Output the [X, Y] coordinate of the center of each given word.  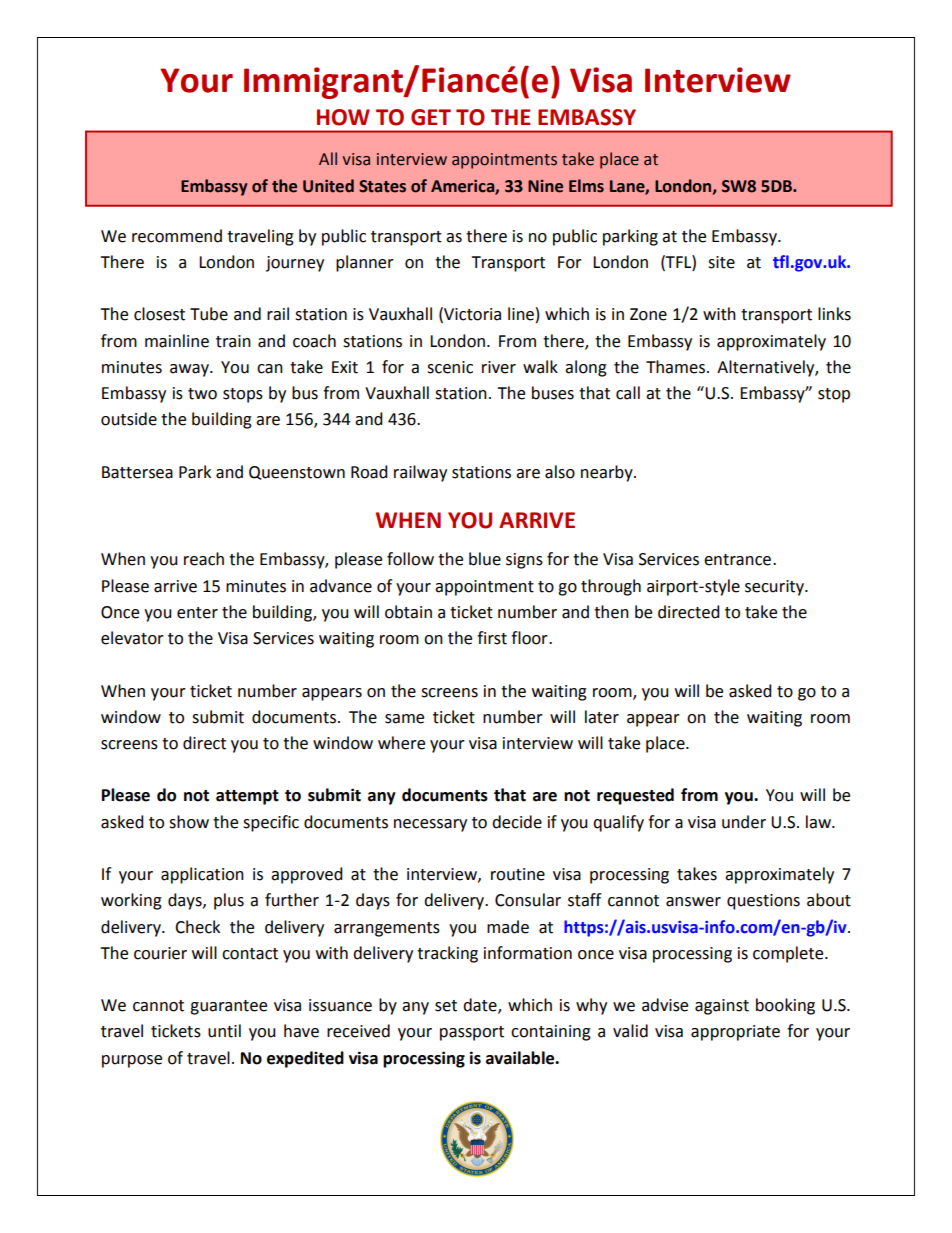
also [560, 472]
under [744, 822]
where [401, 743]
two [202, 394]
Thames [677, 367]
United [328, 186]
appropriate [735, 1033]
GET [431, 117]
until [224, 1031]
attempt [247, 797]
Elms [586, 186]
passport [472, 1033]
